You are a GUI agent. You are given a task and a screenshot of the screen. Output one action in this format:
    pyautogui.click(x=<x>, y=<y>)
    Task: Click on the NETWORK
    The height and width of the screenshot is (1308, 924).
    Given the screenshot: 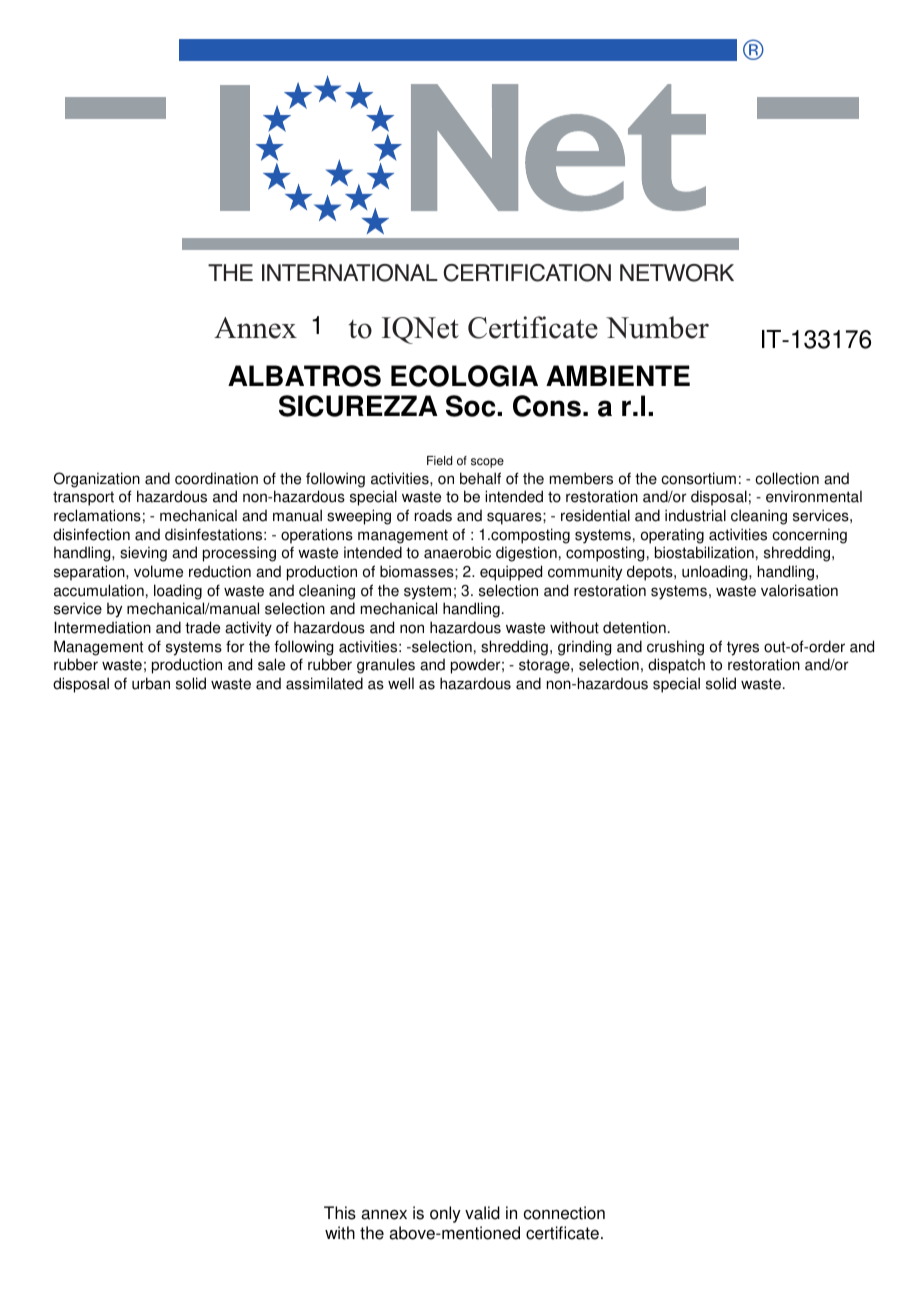 What is the action you would take?
    pyautogui.click(x=677, y=273)
